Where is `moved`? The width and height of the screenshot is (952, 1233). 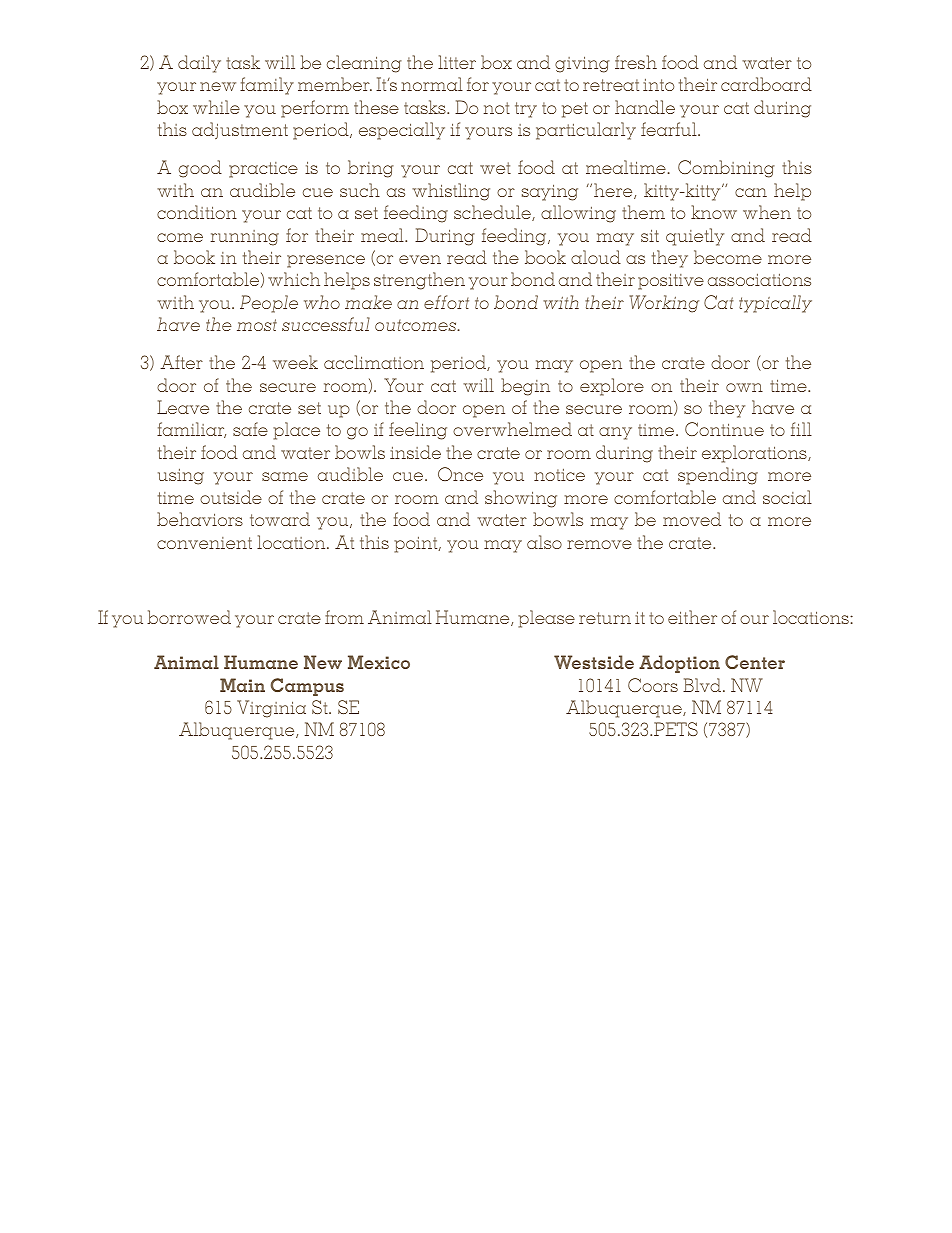
moved is located at coordinates (692, 519).
